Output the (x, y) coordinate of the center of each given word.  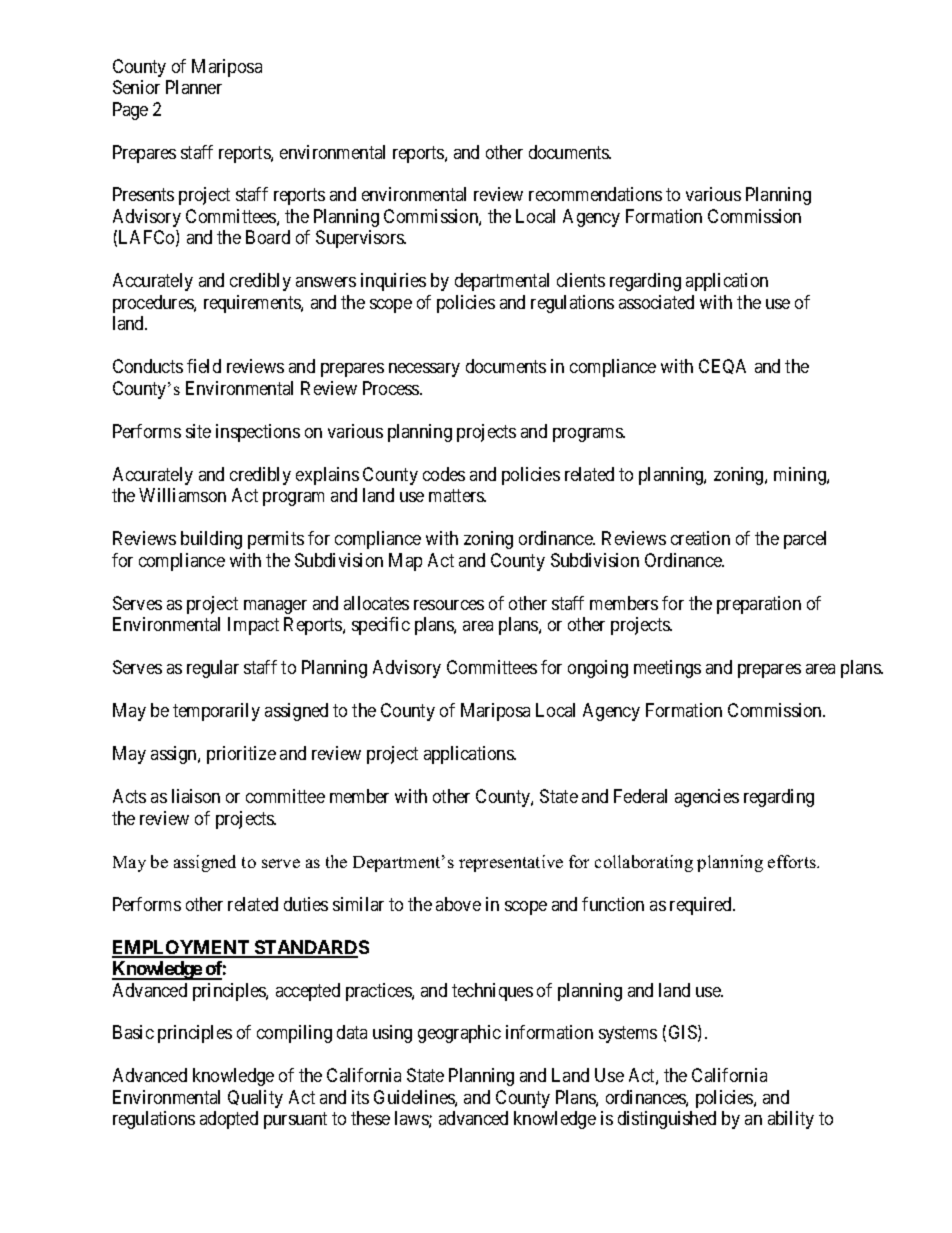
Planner (194, 87)
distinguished (667, 1120)
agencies (707, 798)
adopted (229, 1120)
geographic (459, 1034)
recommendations (595, 194)
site (198, 431)
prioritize (241, 755)
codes (444, 474)
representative (511, 863)
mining (801, 476)
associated (656, 302)
